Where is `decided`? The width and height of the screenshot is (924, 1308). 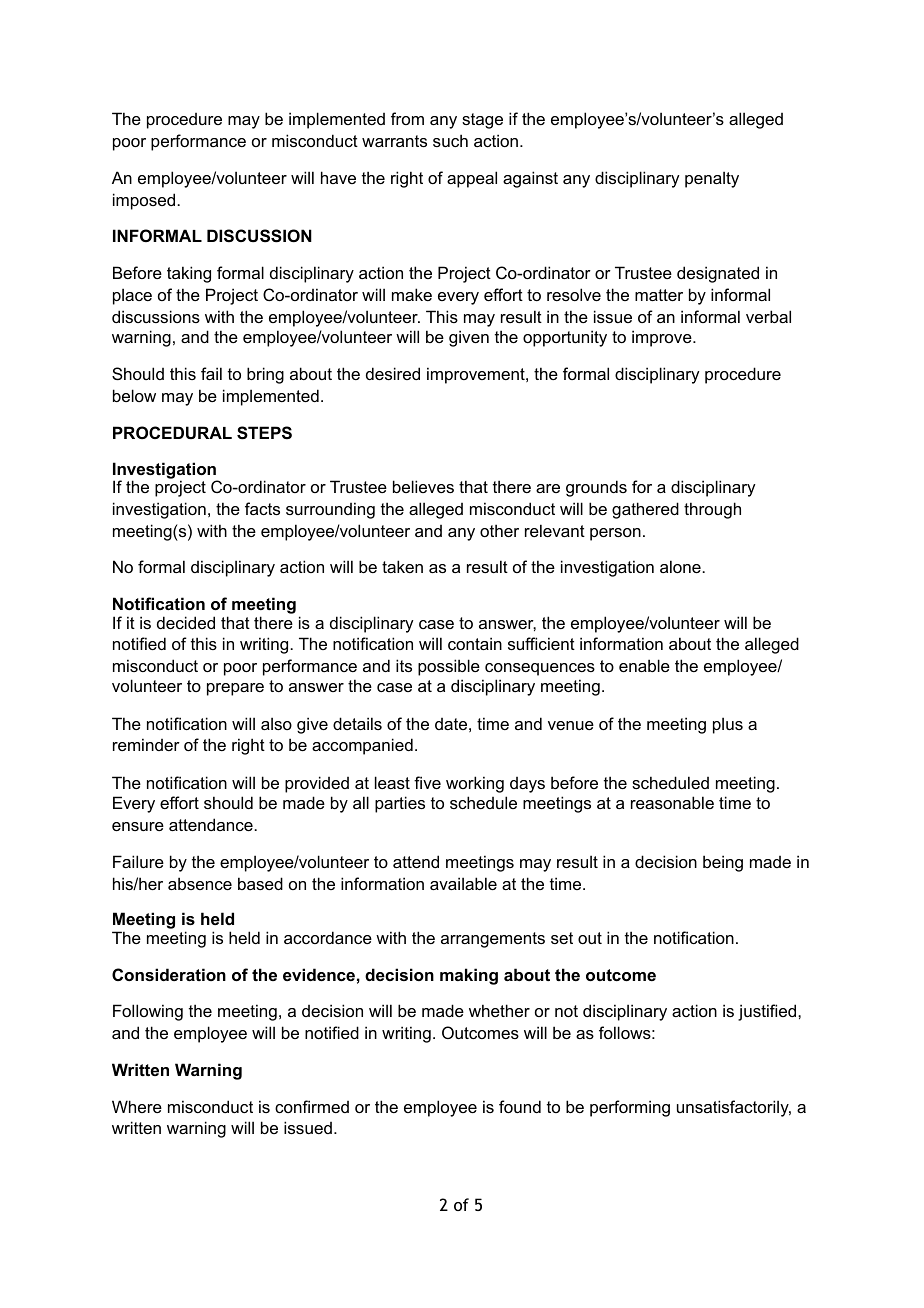
decided is located at coordinates (186, 622).
